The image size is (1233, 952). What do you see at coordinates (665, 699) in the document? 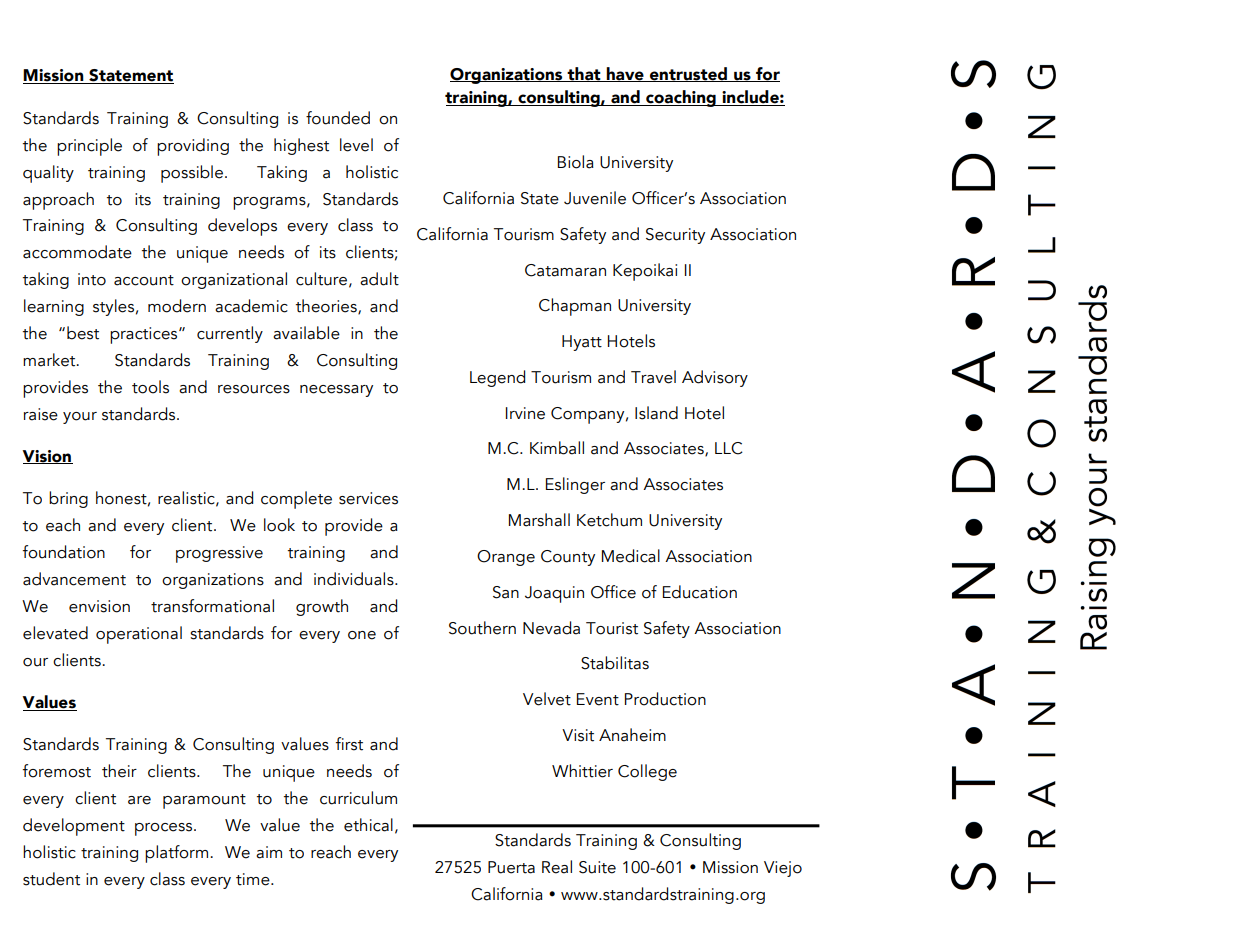
I see `Production` at bounding box center [665, 699].
